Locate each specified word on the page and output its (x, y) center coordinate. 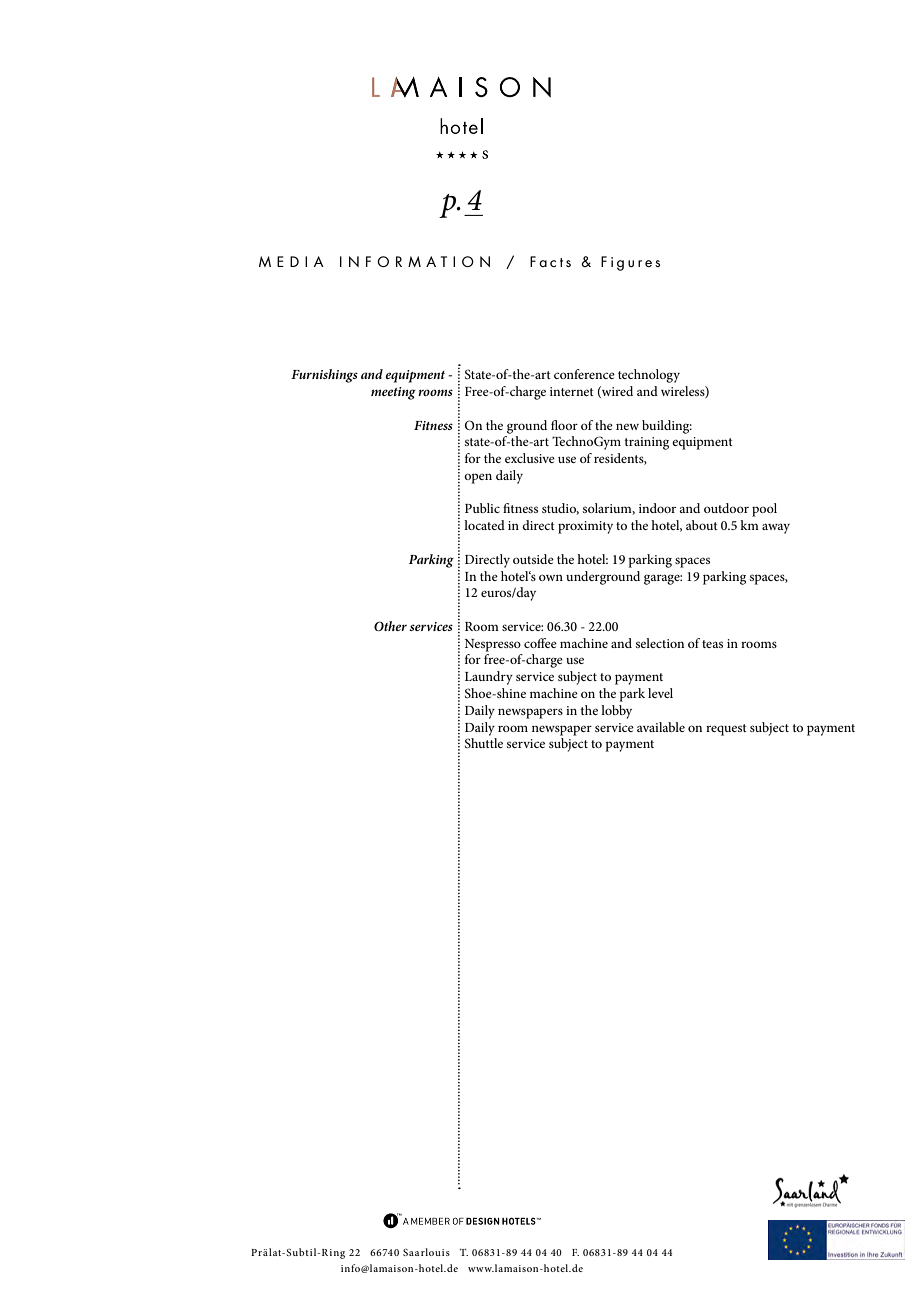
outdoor (726, 508)
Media (291, 261)
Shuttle (484, 743)
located (484, 525)
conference (584, 374)
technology (649, 376)
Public (482, 508)
